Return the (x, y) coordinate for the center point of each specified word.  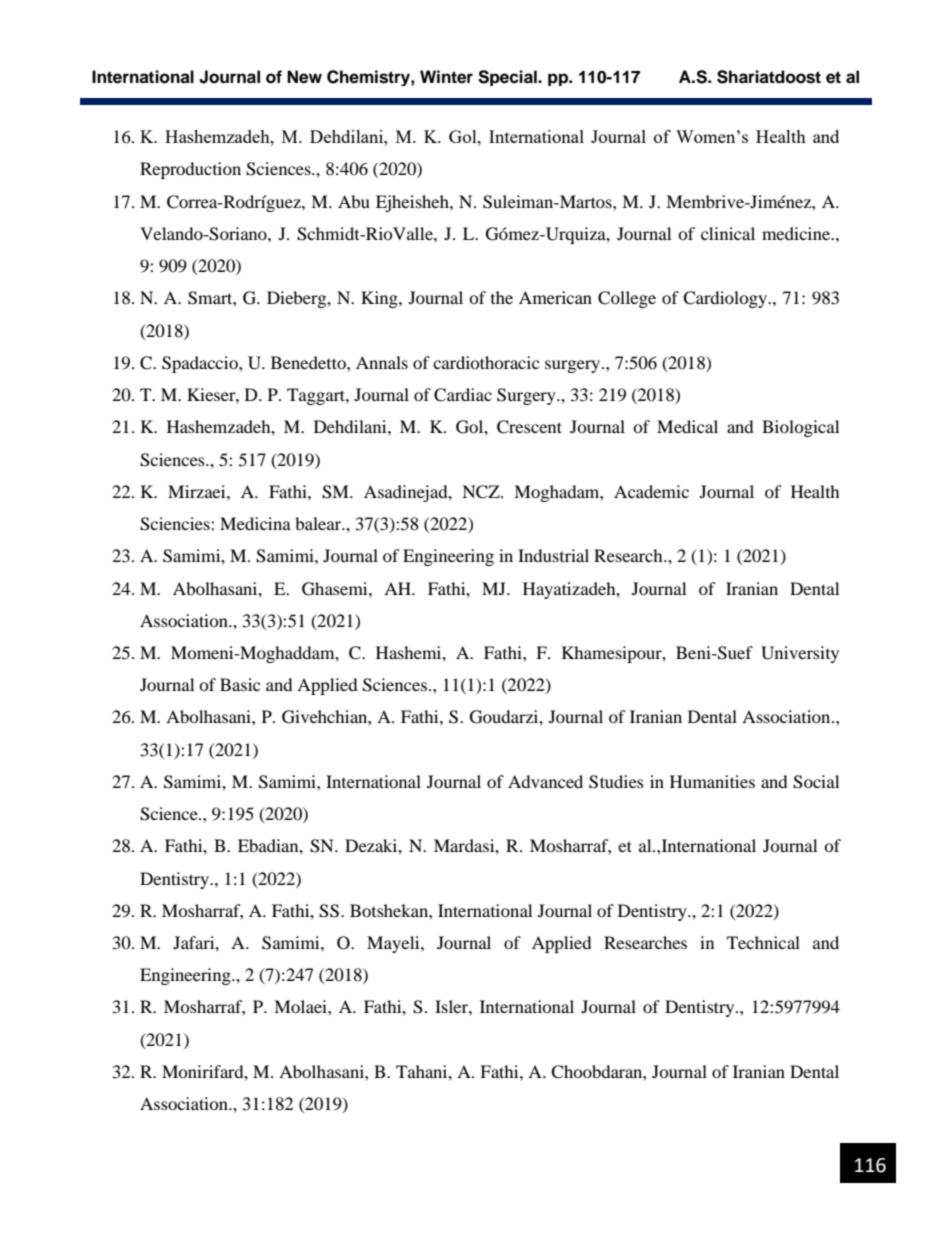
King (380, 299)
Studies (616, 782)
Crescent (529, 427)
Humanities (712, 781)
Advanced (545, 781)
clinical (728, 233)
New (304, 77)
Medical (687, 426)
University (800, 654)
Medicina (255, 523)
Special (508, 78)
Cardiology (726, 299)
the (502, 297)
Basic (240, 684)
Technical (763, 942)
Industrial (553, 555)
